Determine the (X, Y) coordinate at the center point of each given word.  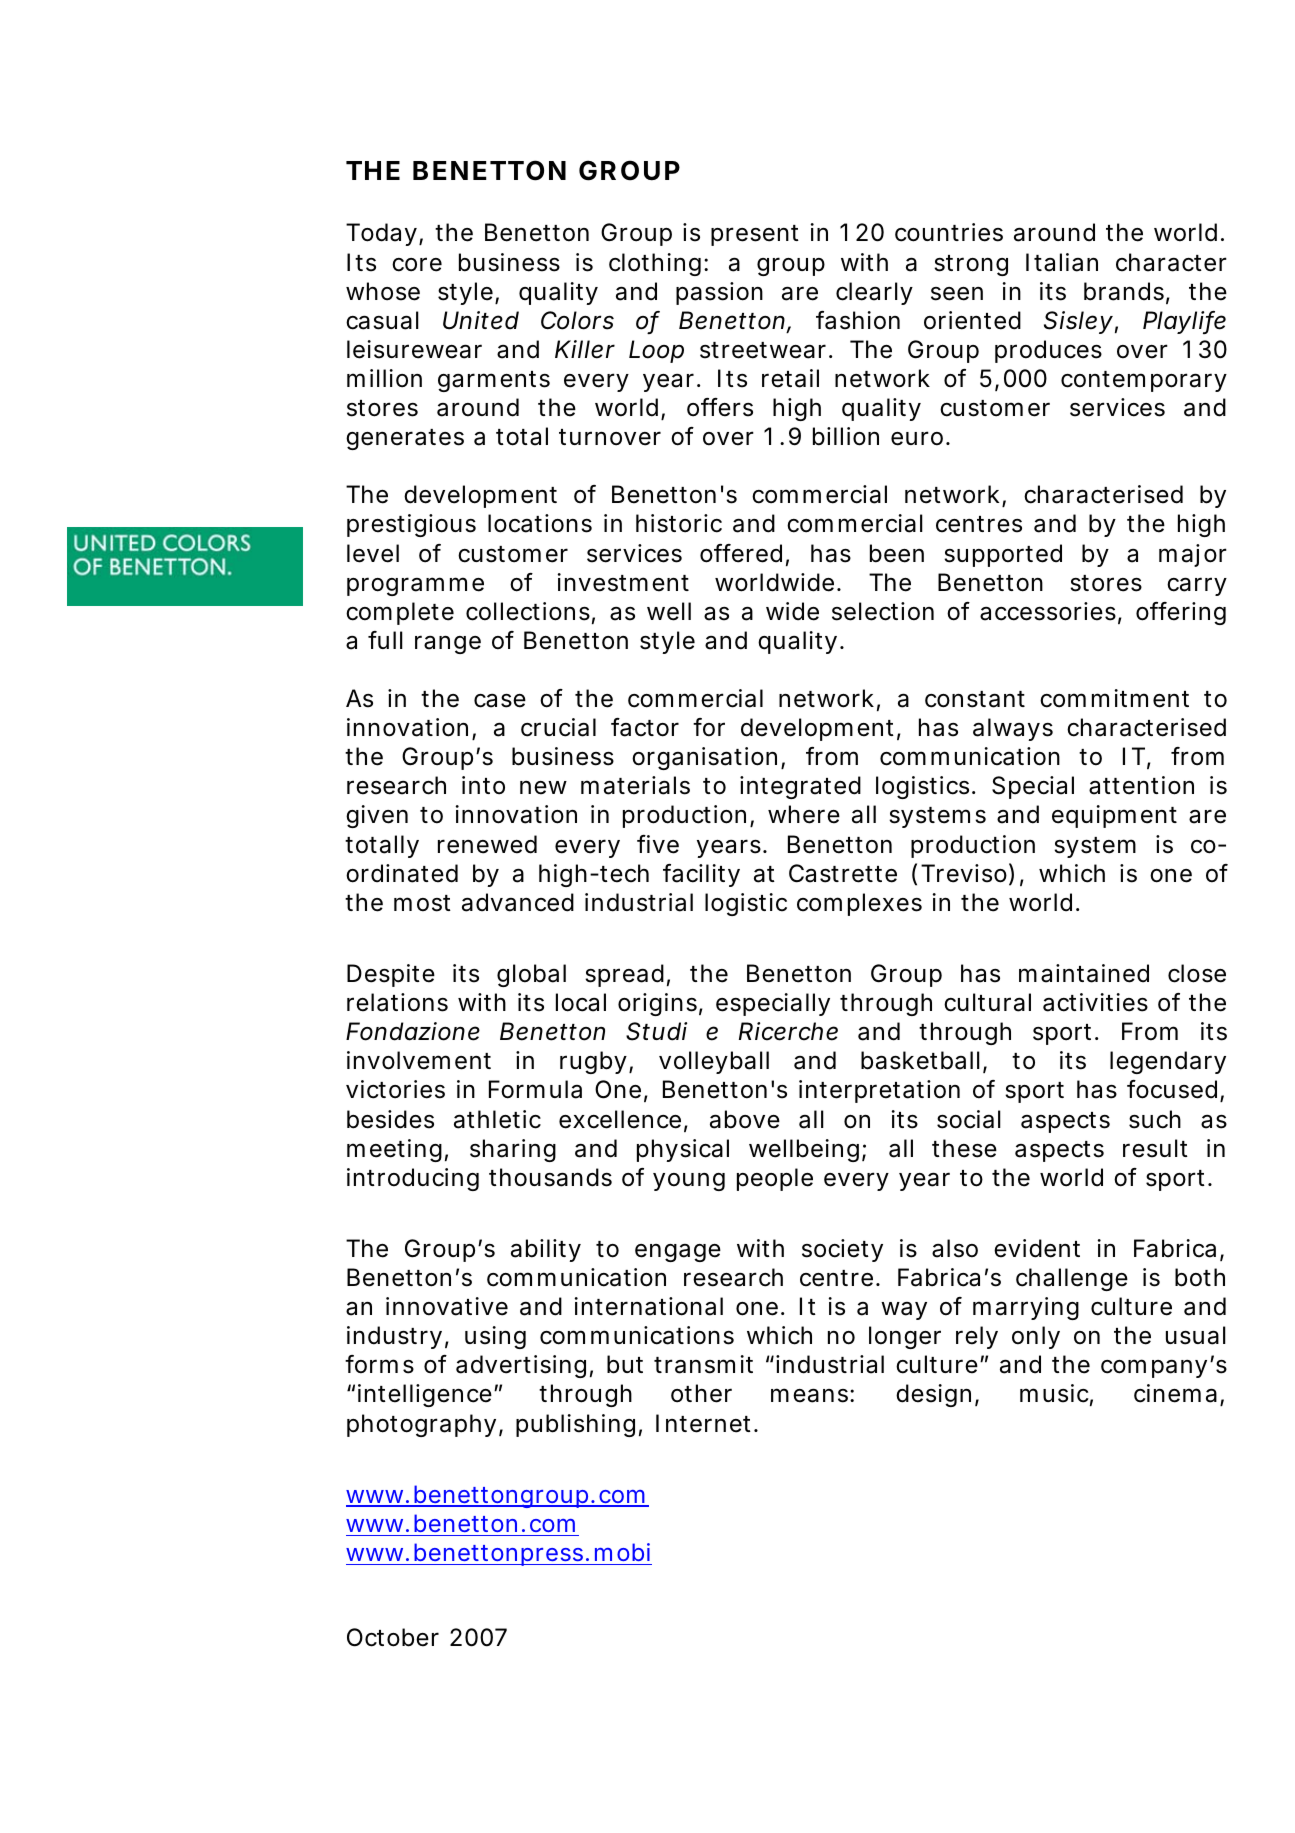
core (417, 264)
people (775, 1179)
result (1155, 1148)
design (933, 1395)
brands (1124, 291)
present (755, 235)
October (393, 1637)
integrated (800, 787)
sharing (513, 1150)
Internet (705, 1423)
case (500, 701)
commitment (1114, 698)
